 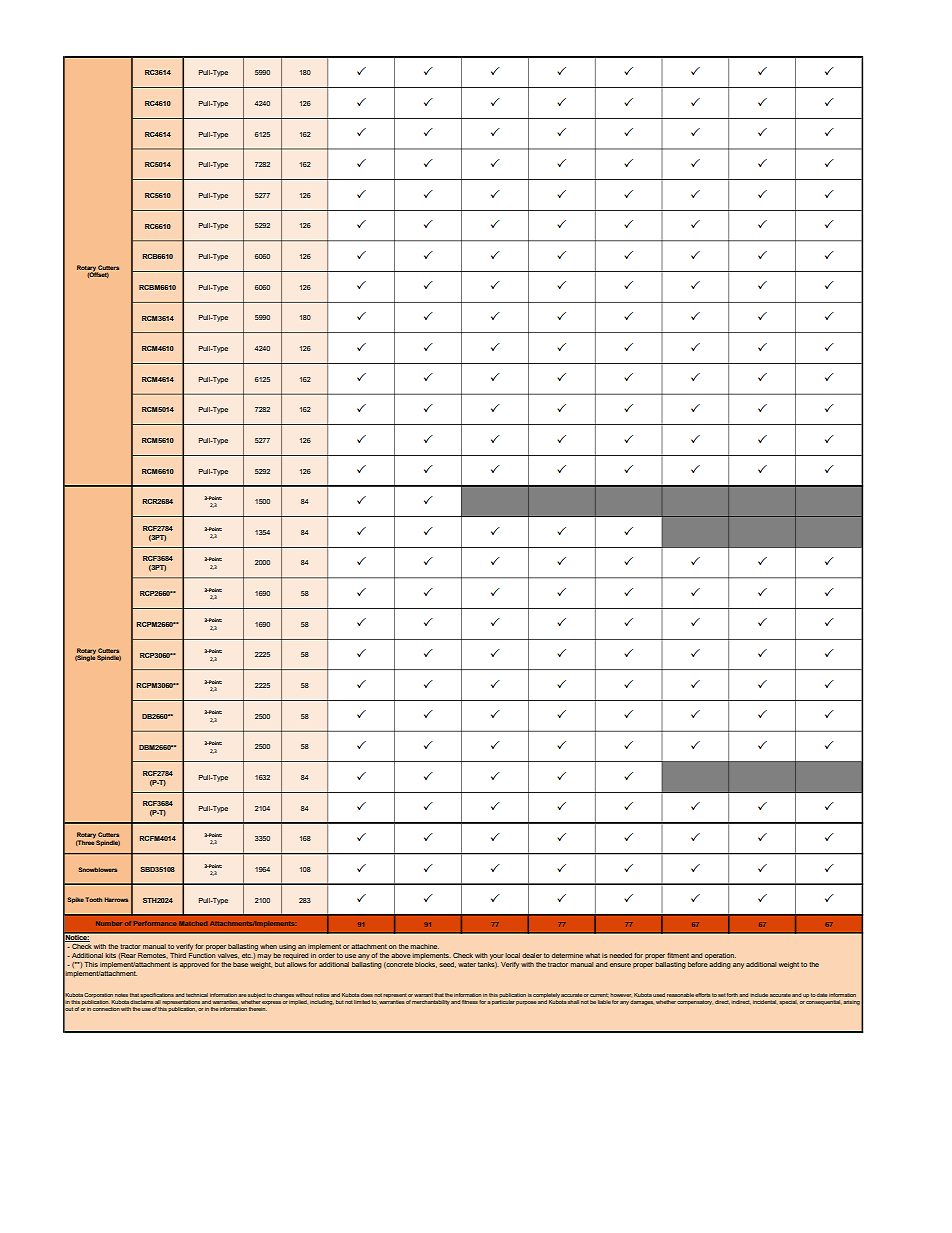 I want to click on Three, so click(x=85, y=842).
